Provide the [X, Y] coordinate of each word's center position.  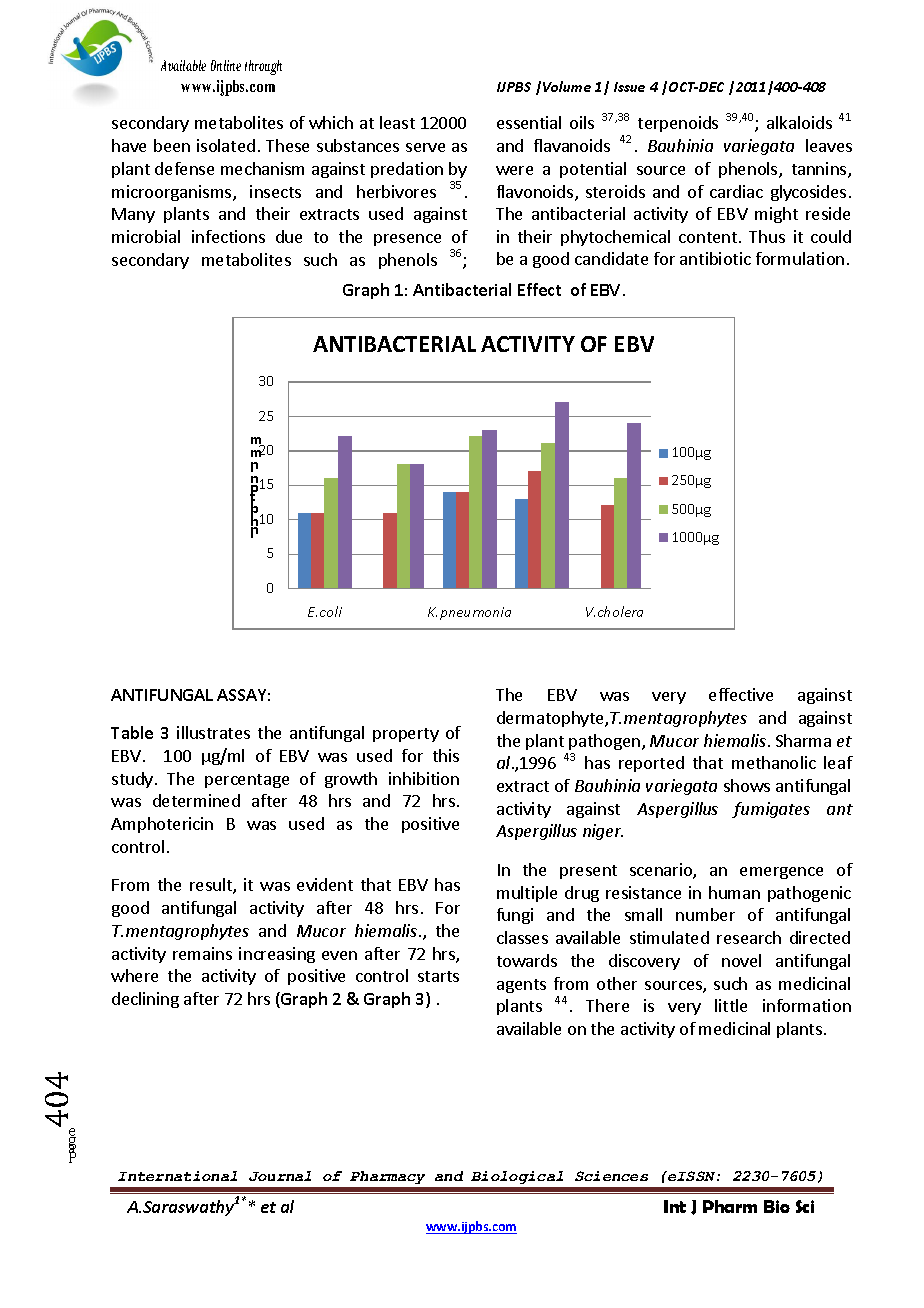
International [177, 1176]
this [446, 755]
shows [747, 785]
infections [228, 236]
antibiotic [715, 258]
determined [196, 800]
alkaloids [799, 122]
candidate [611, 258]
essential [529, 122]
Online [226, 65]
